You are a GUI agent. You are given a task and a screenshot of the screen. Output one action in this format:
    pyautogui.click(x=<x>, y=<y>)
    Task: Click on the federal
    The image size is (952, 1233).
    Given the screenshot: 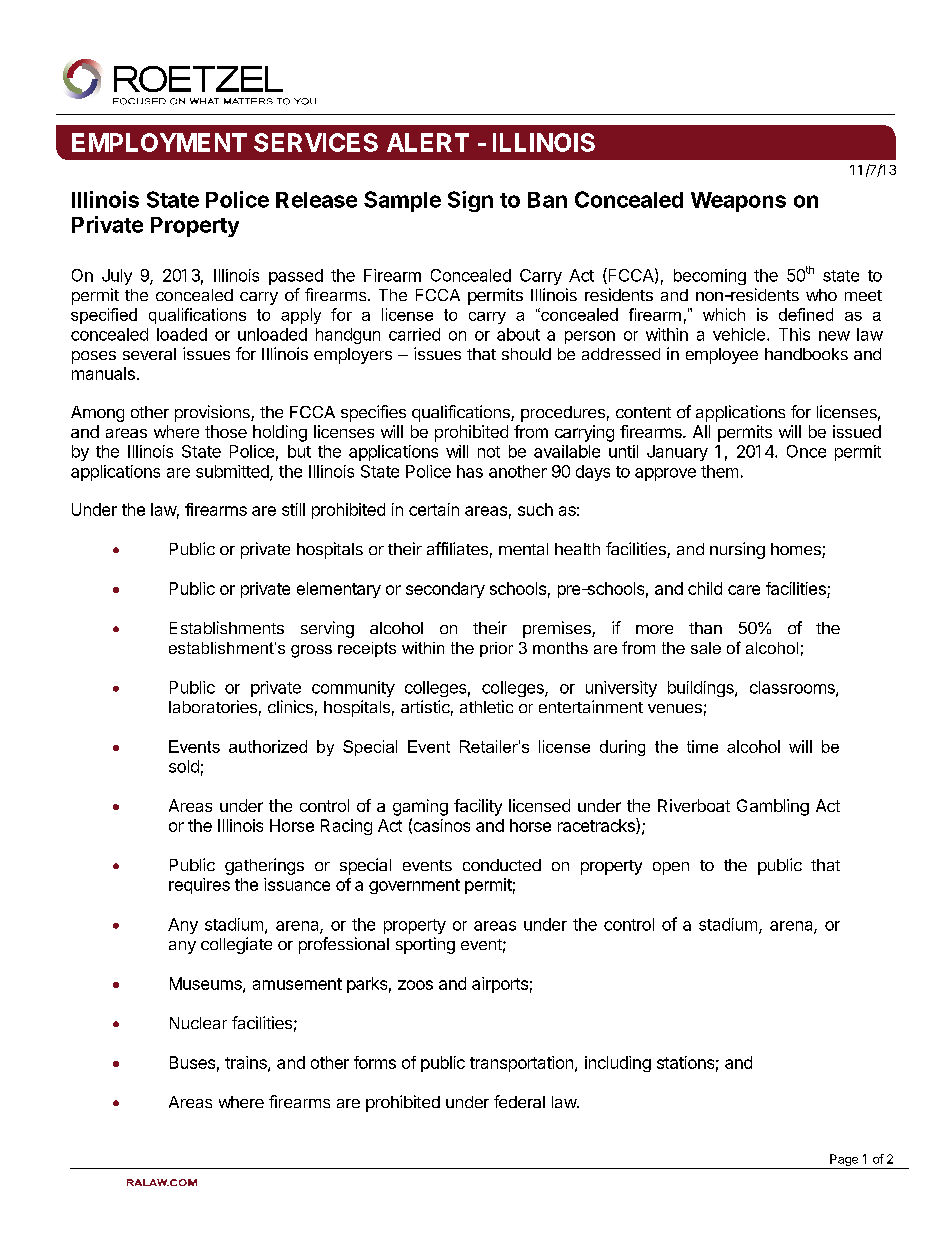 What is the action you would take?
    pyautogui.click(x=519, y=1101)
